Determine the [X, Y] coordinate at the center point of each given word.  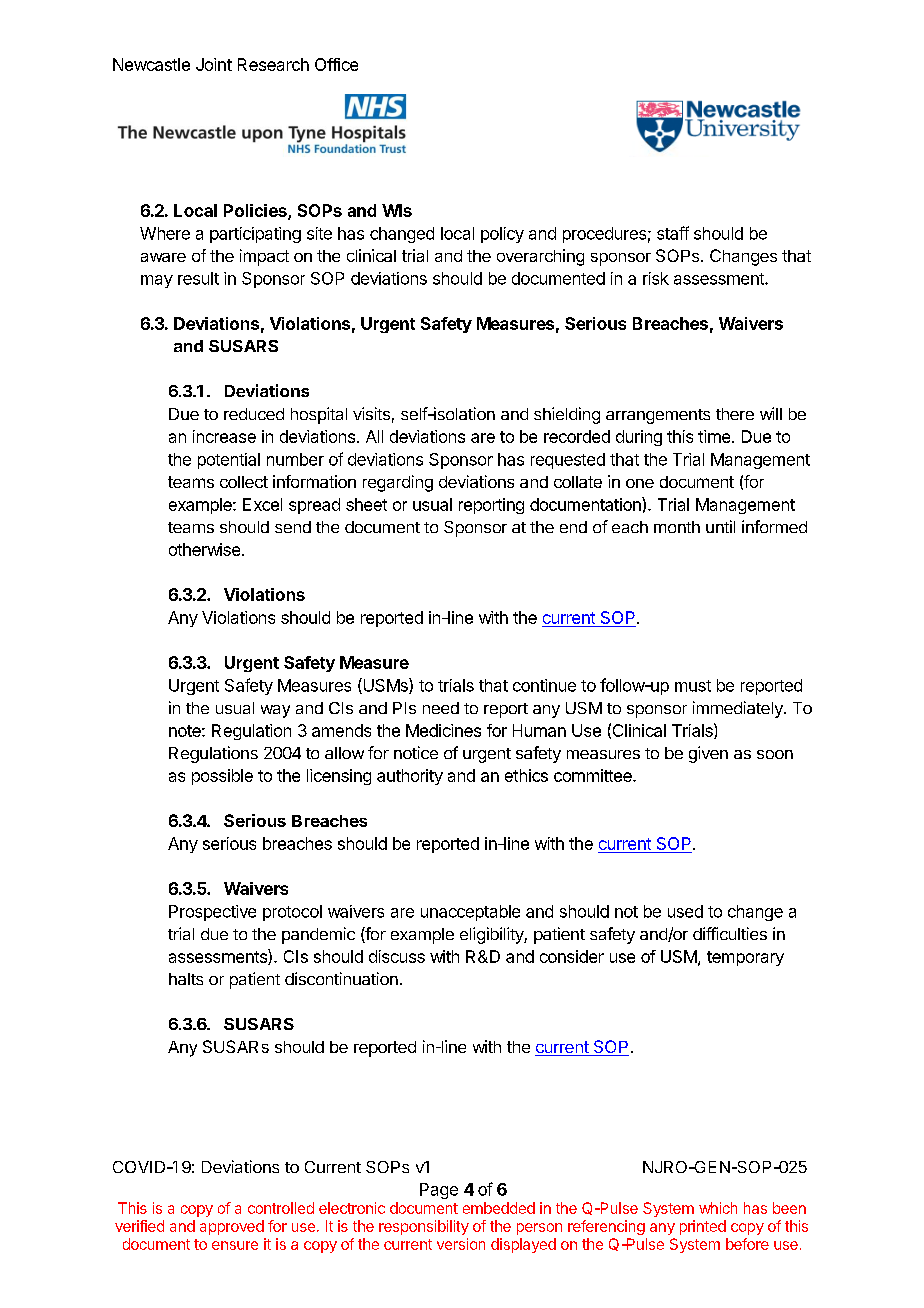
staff [673, 233]
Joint [214, 64]
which [718, 1208]
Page [439, 1191]
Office [336, 64]
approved [232, 1227]
